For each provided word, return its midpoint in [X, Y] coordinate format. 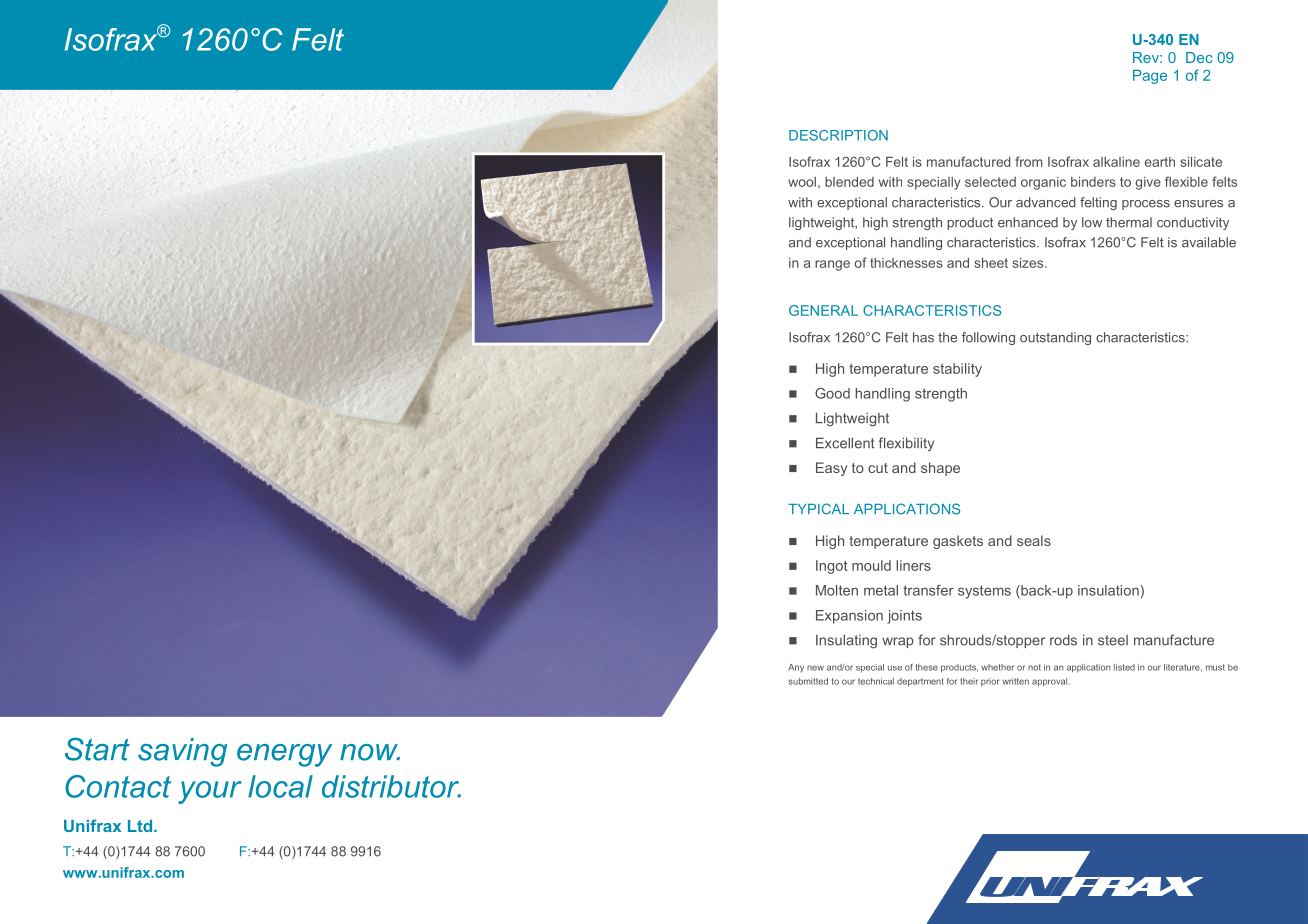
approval [1051, 682]
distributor [391, 786]
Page [1150, 77]
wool [802, 182]
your [210, 792]
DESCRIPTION [838, 135]
